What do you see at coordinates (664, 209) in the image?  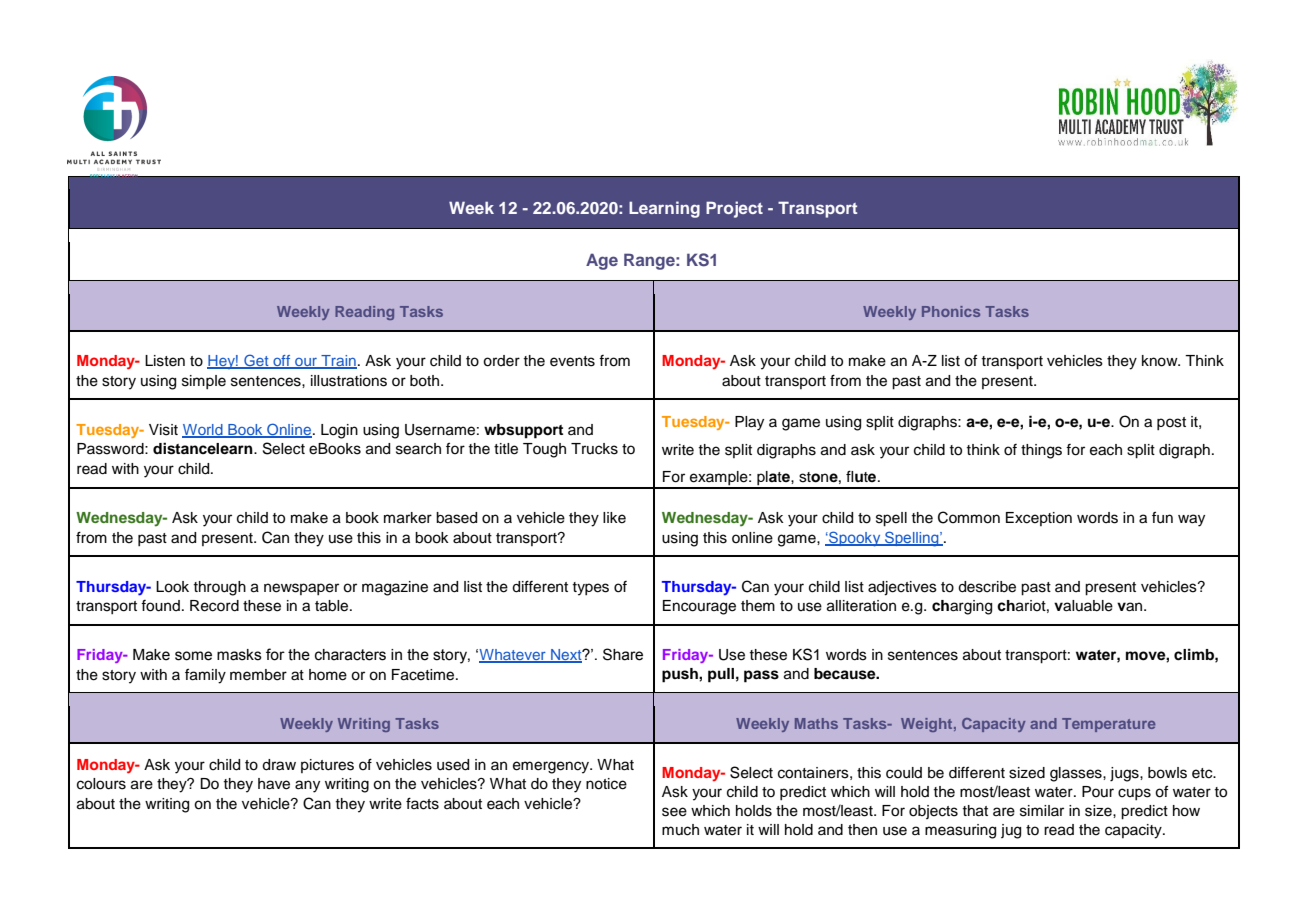 I see `Learning` at bounding box center [664, 209].
